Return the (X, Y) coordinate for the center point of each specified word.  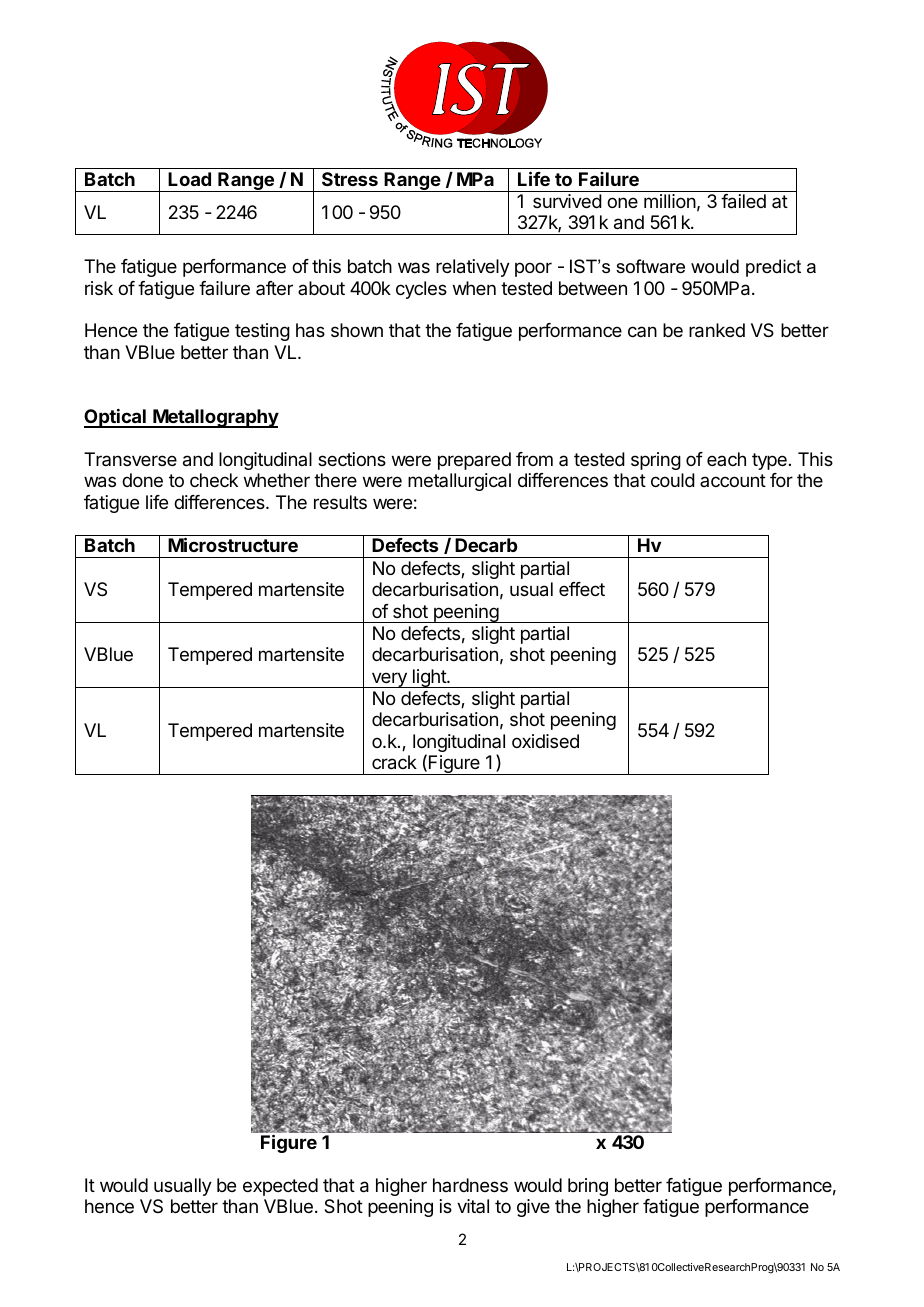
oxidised (545, 741)
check (214, 480)
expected (280, 1187)
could (673, 480)
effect (582, 589)
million (670, 201)
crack (394, 762)
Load (189, 179)
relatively (473, 268)
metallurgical (459, 482)
